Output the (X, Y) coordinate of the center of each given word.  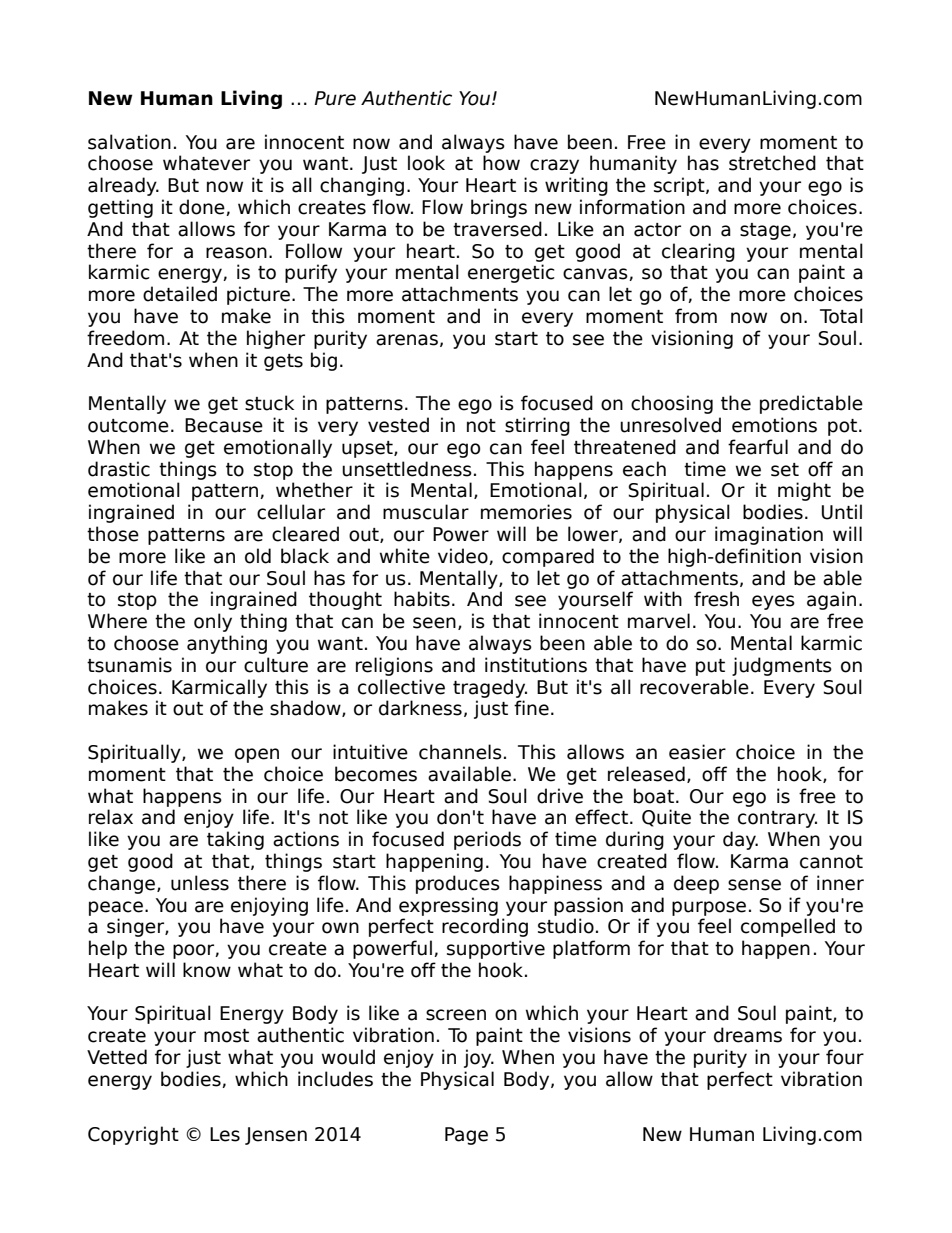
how (501, 163)
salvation (129, 142)
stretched (772, 163)
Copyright (133, 1135)
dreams (748, 1035)
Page (466, 1136)
